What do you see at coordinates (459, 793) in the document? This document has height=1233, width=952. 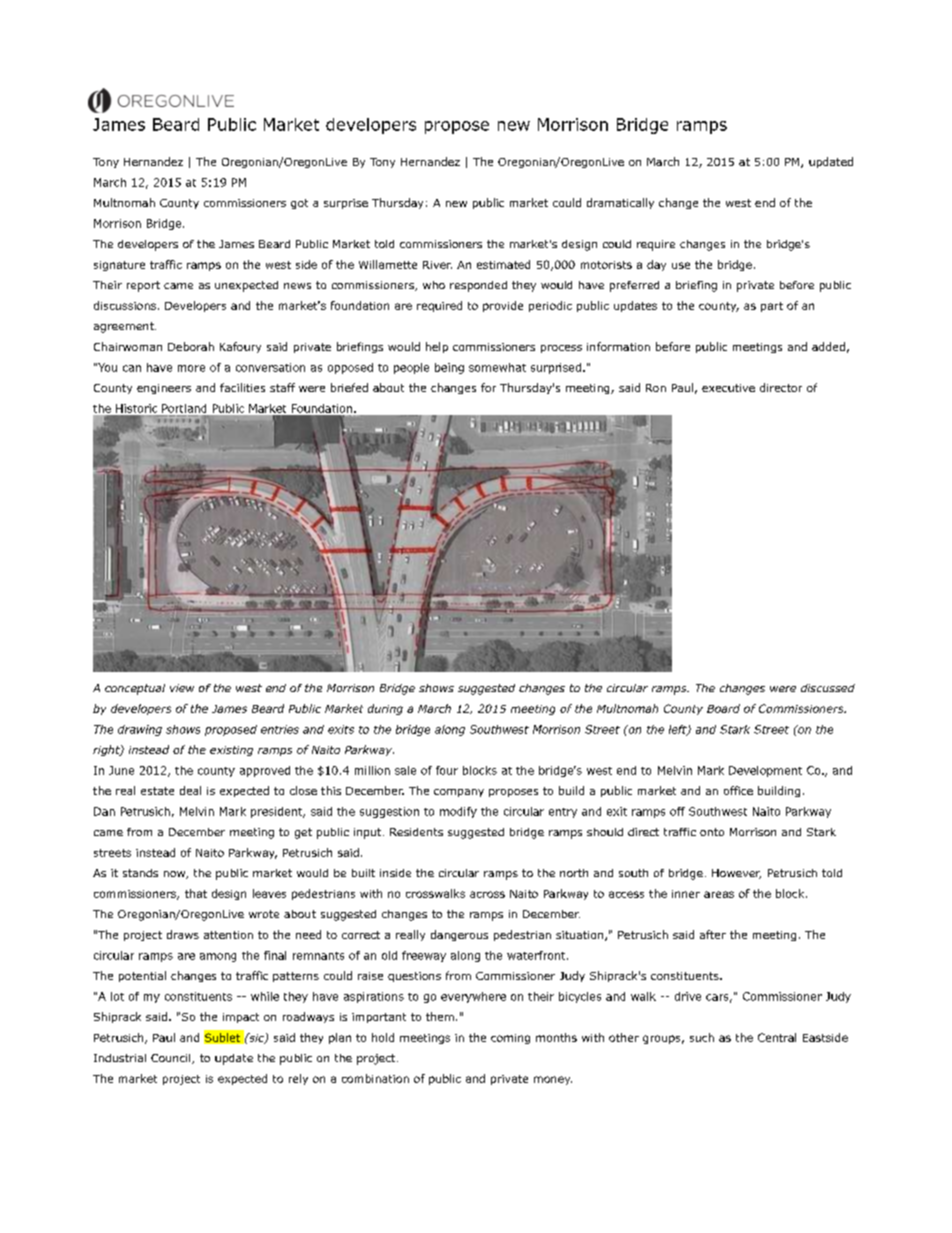 I see `company` at bounding box center [459, 793].
